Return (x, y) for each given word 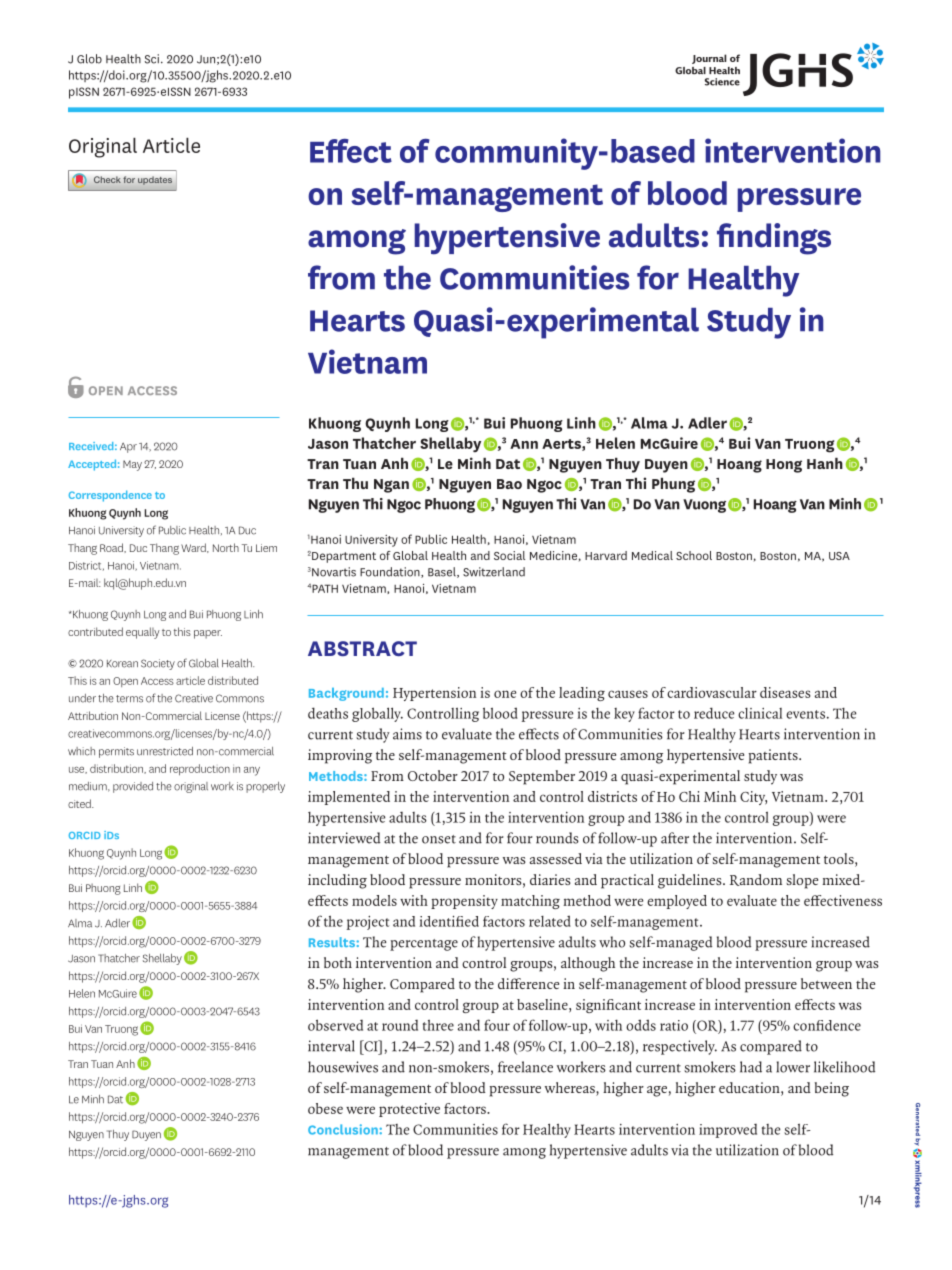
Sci (153, 59)
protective (409, 1110)
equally (143, 633)
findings (774, 239)
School (694, 555)
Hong (784, 466)
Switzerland (494, 572)
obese (325, 1108)
